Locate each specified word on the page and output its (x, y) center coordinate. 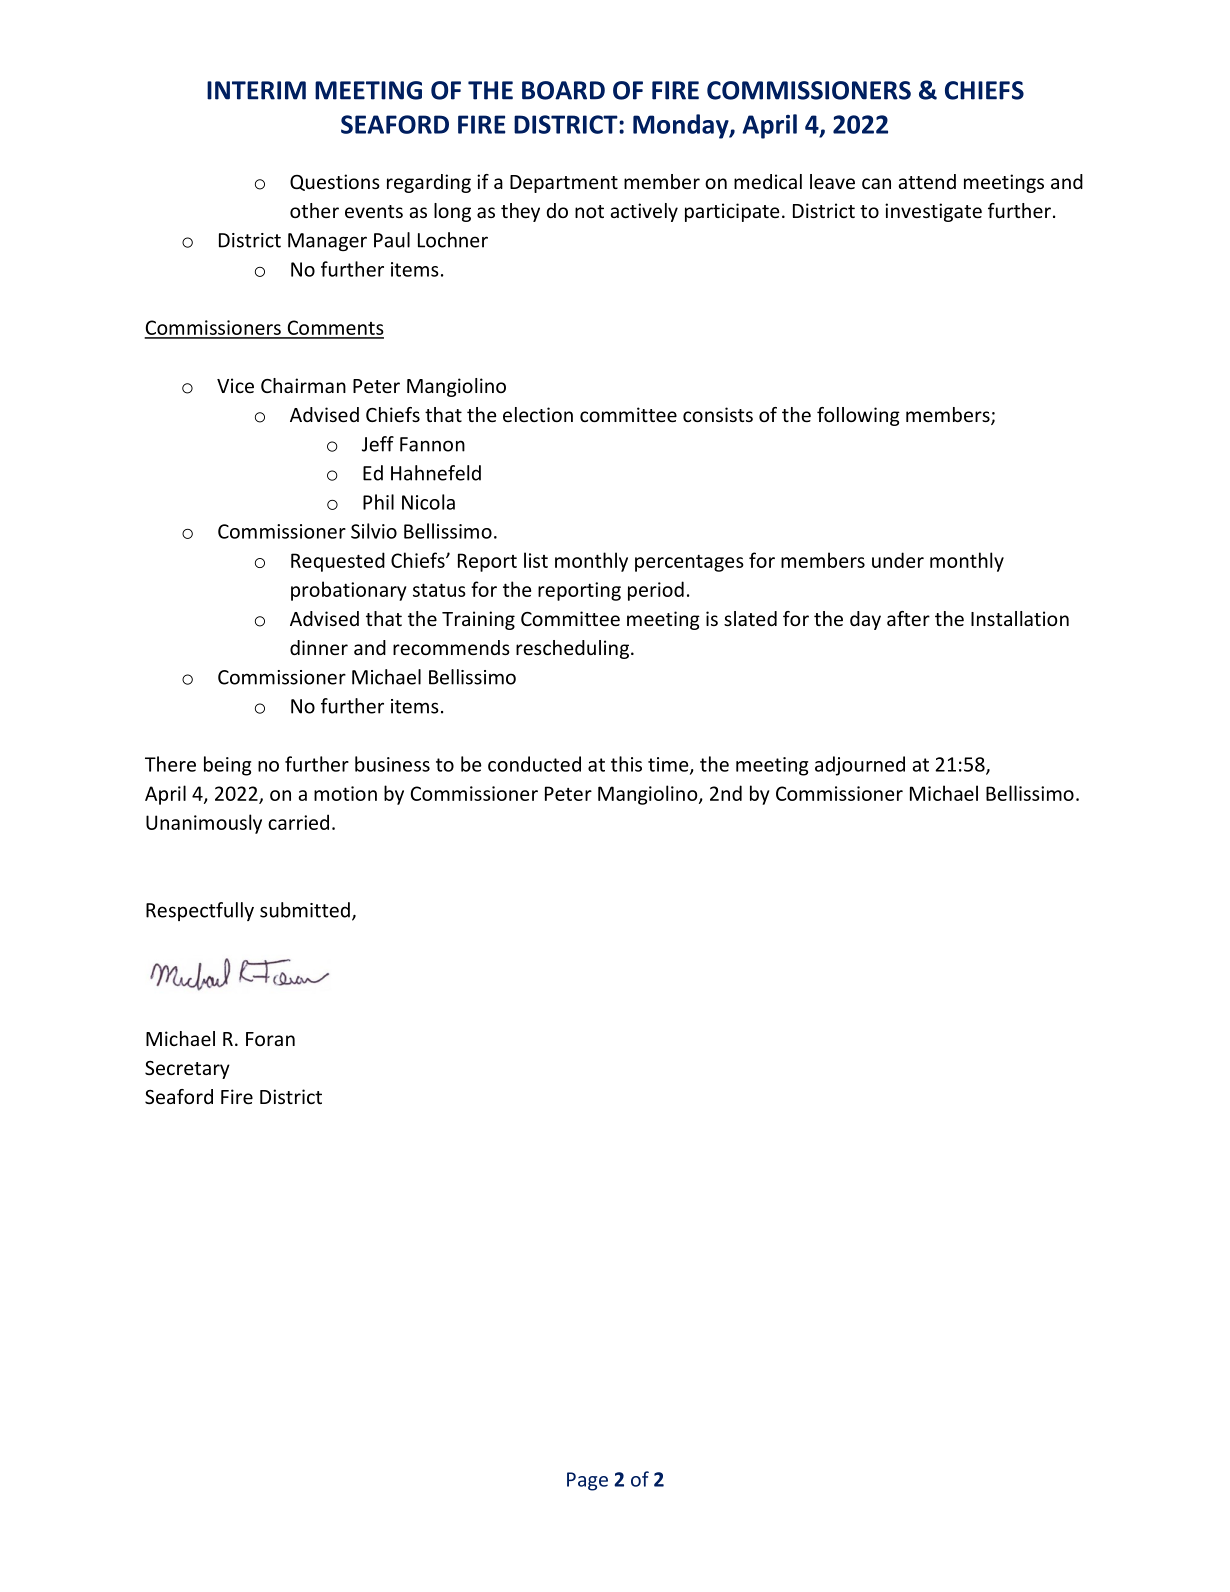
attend (927, 181)
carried (298, 822)
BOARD (563, 90)
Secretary (187, 1070)
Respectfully (200, 911)
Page (587, 1481)
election (538, 414)
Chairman (303, 385)
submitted (305, 910)
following (858, 416)
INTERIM (256, 90)
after (908, 618)
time (669, 765)
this (626, 764)
